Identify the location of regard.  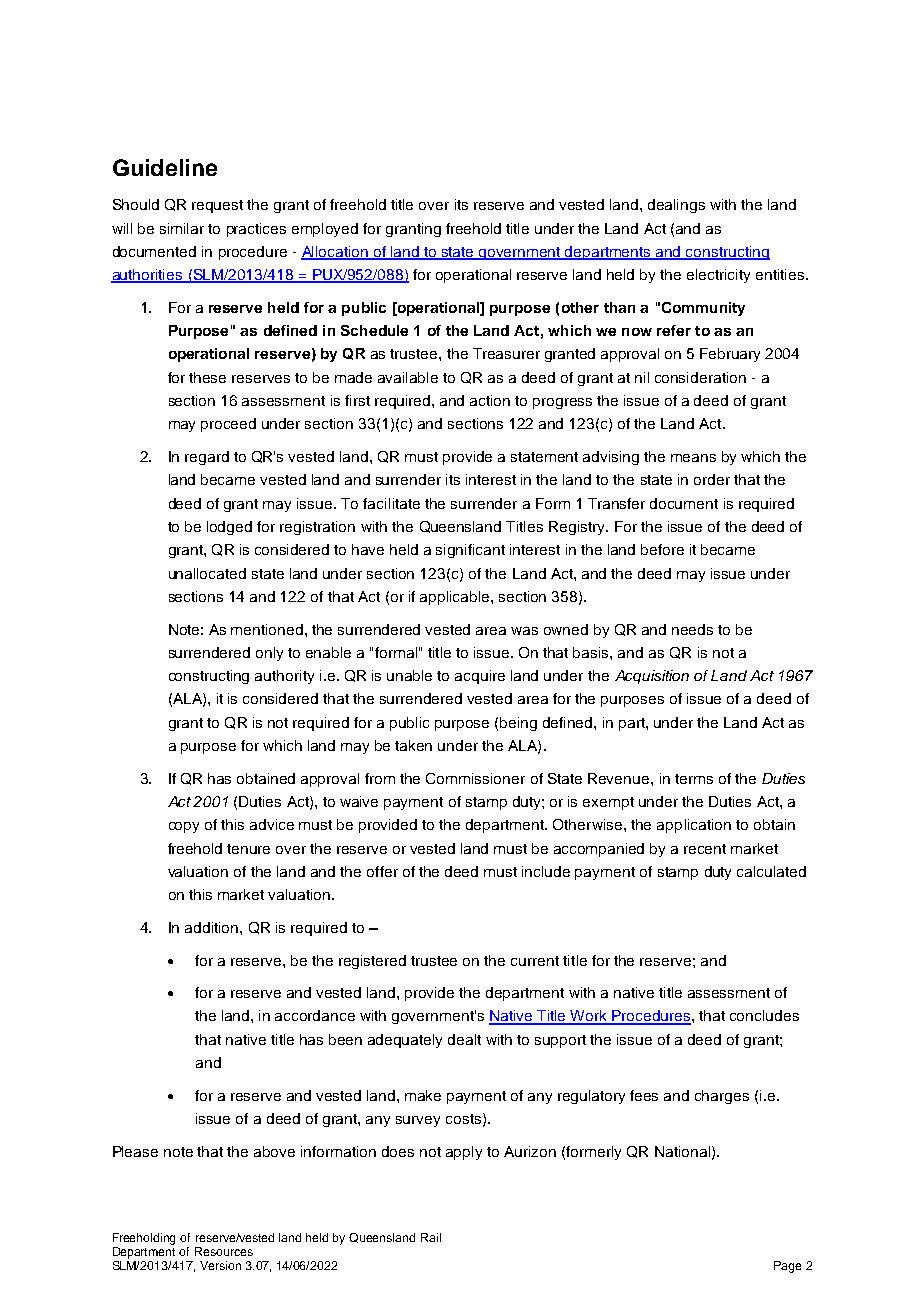
(207, 458).
